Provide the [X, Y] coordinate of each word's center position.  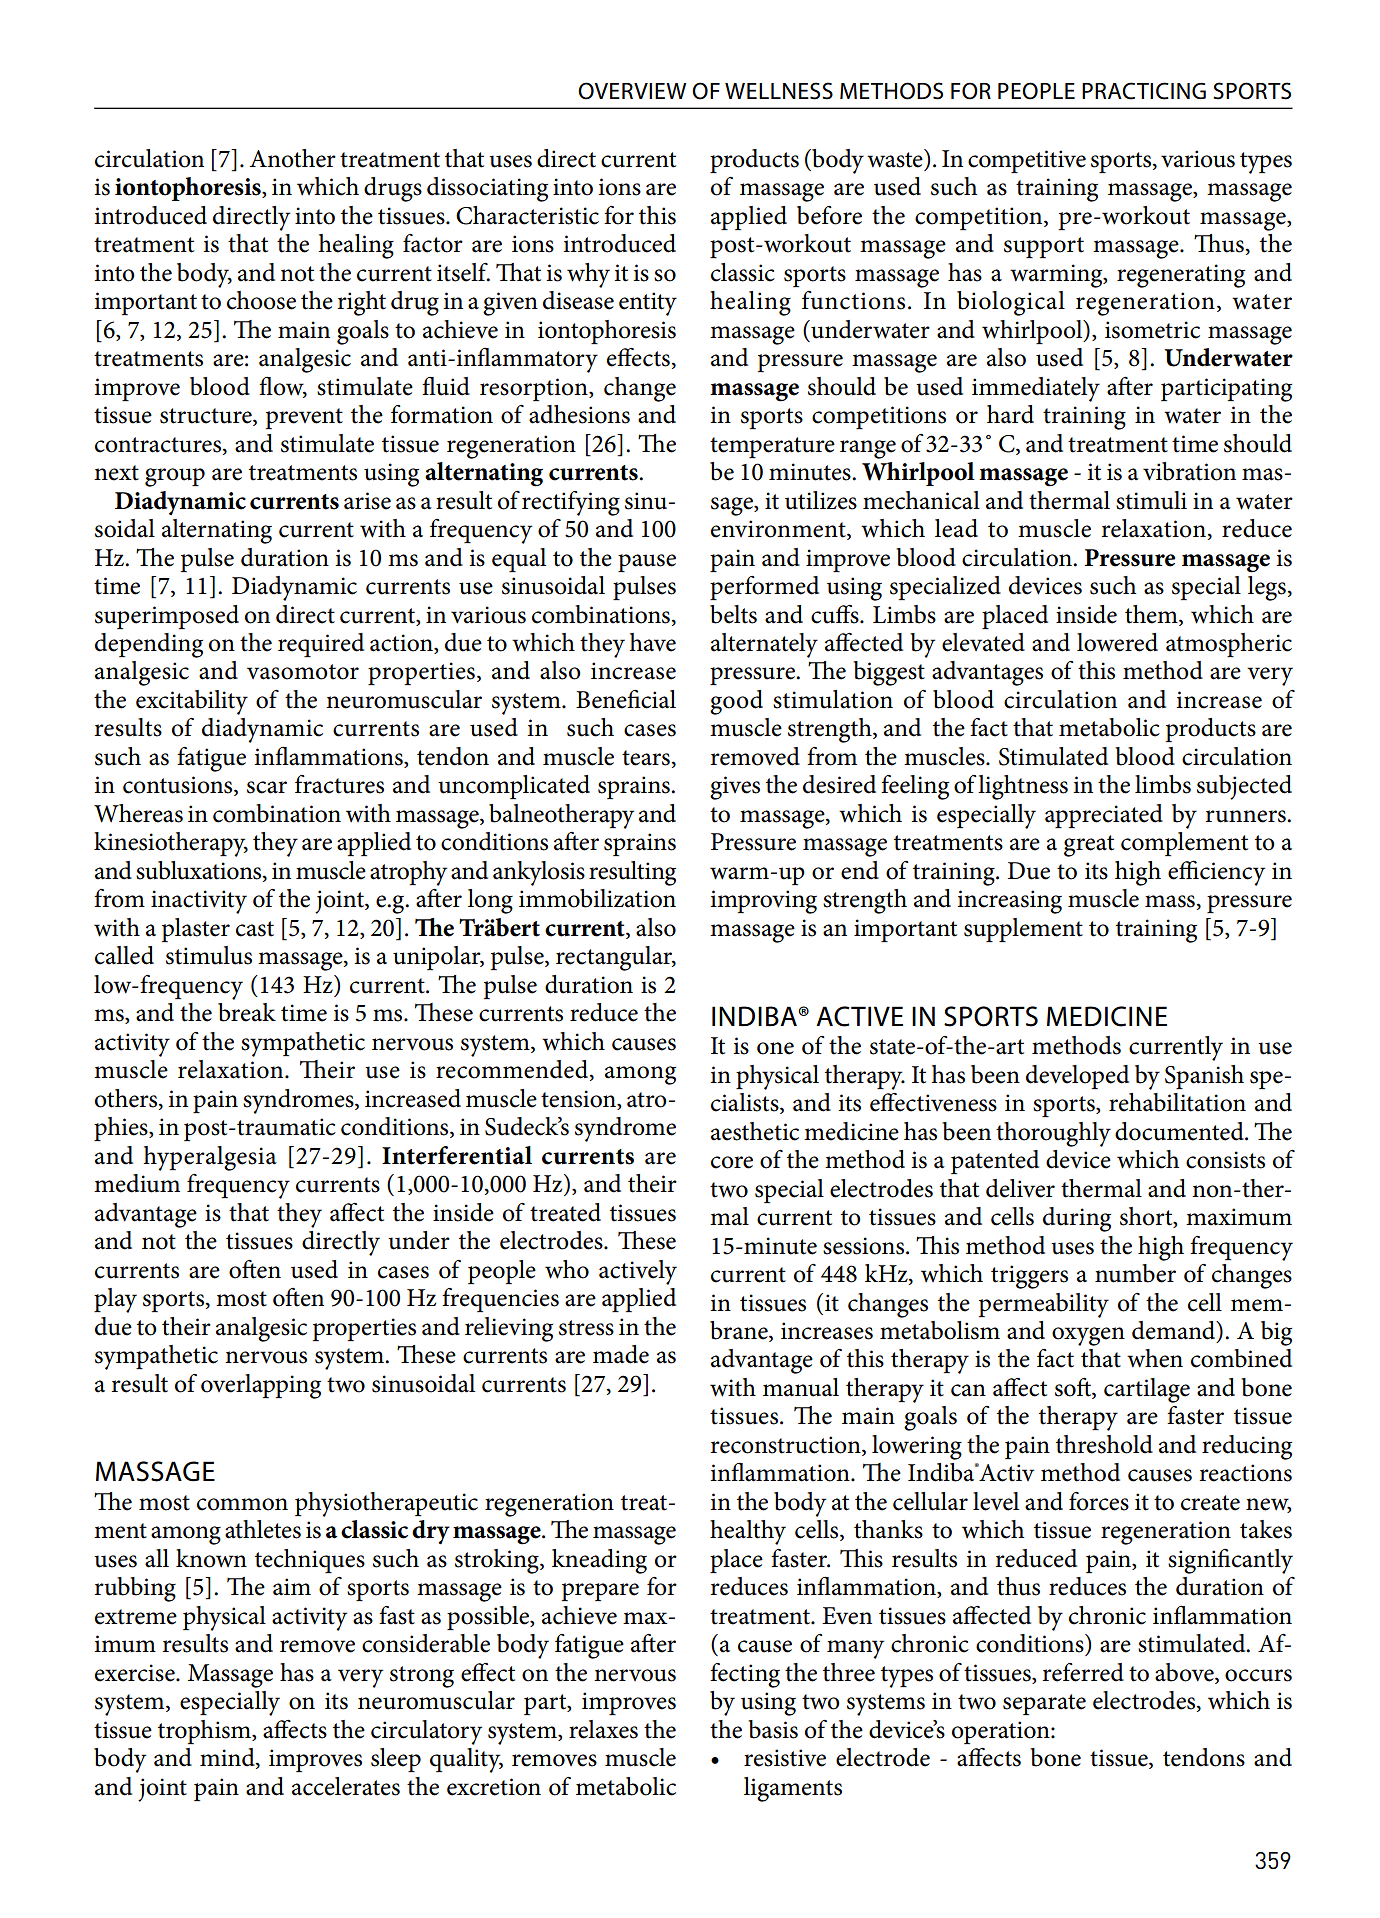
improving [764, 902]
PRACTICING [1144, 91]
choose [261, 300]
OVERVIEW [632, 91]
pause [647, 563]
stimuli [1151, 500]
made [621, 1354]
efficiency [1216, 873]
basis [773, 1729]
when [1155, 1358]
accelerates [346, 1786]
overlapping [261, 1386]
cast [255, 929]
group [175, 477]
